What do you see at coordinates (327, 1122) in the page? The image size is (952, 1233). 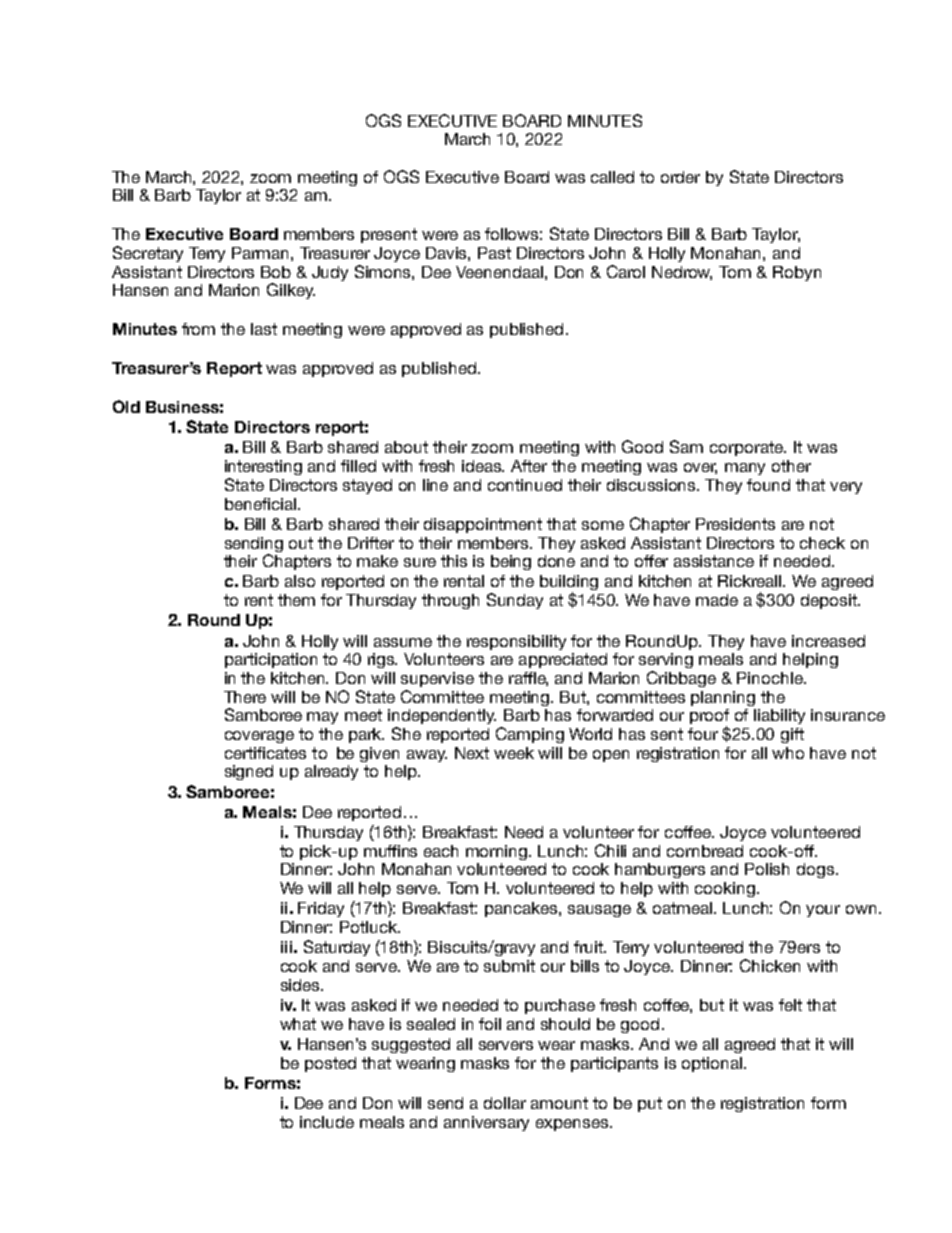 I see `include` at bounding box center [327, 1122].
